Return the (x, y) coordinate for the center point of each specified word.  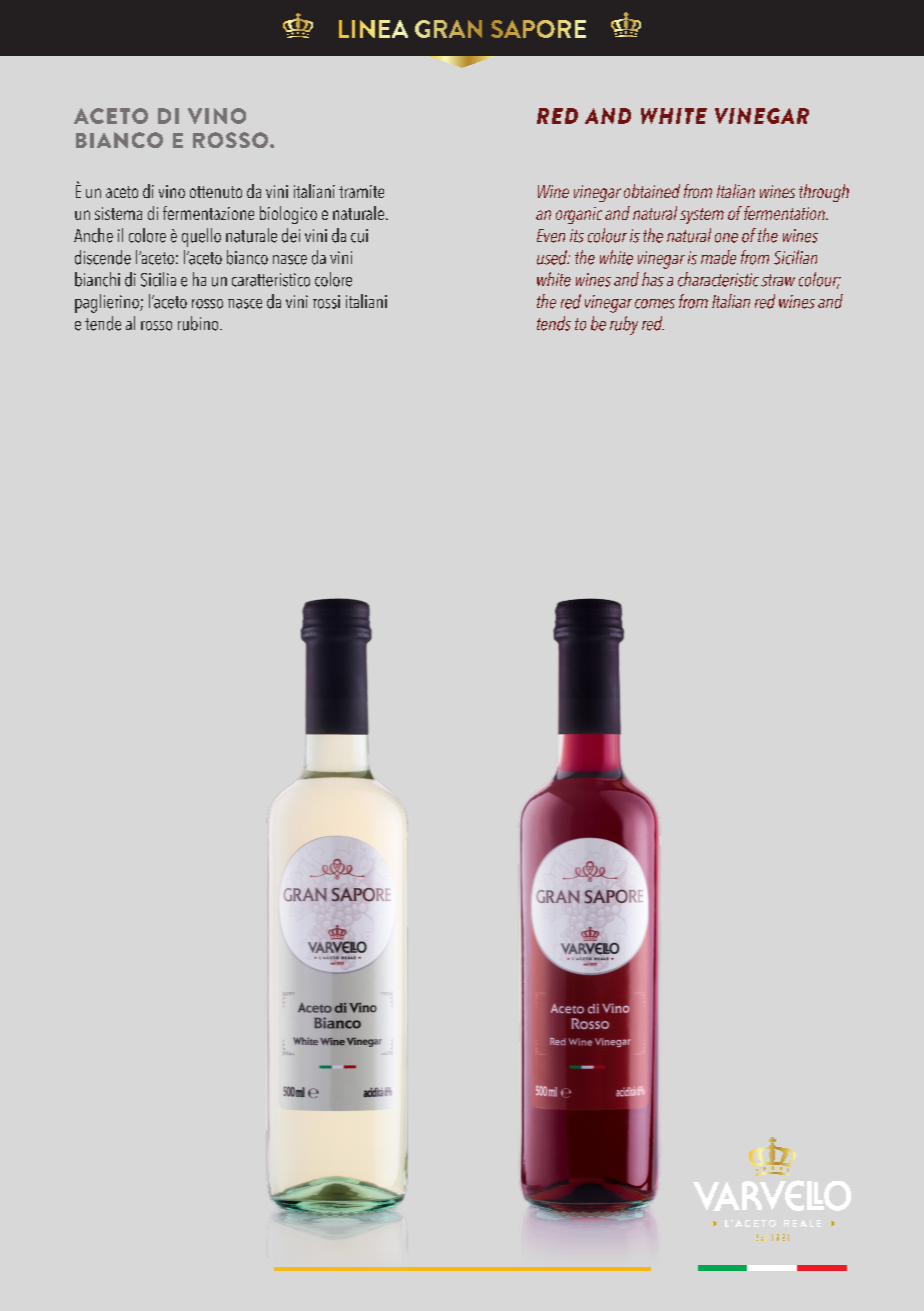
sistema (118, 213)
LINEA (373, 29)
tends (554, 323)
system (702, 216)
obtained (652, 191)
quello (201, 237)
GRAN (448, 29)
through (824, 193)
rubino (199, 323)
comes (655, 304)
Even (551, 236)
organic (579, 215)
